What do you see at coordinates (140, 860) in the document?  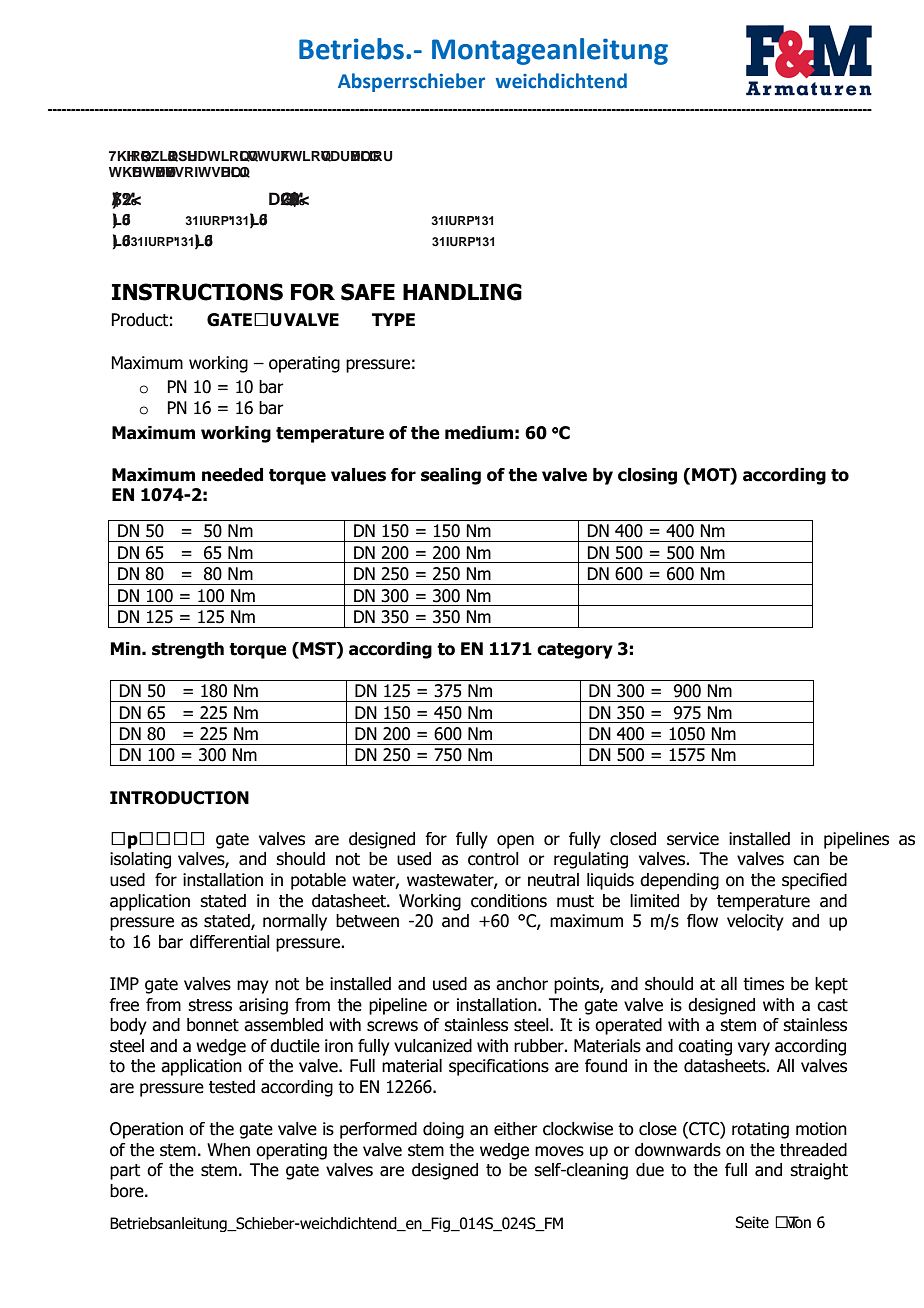 I see `isolating` at bounding box center [140, 860].
